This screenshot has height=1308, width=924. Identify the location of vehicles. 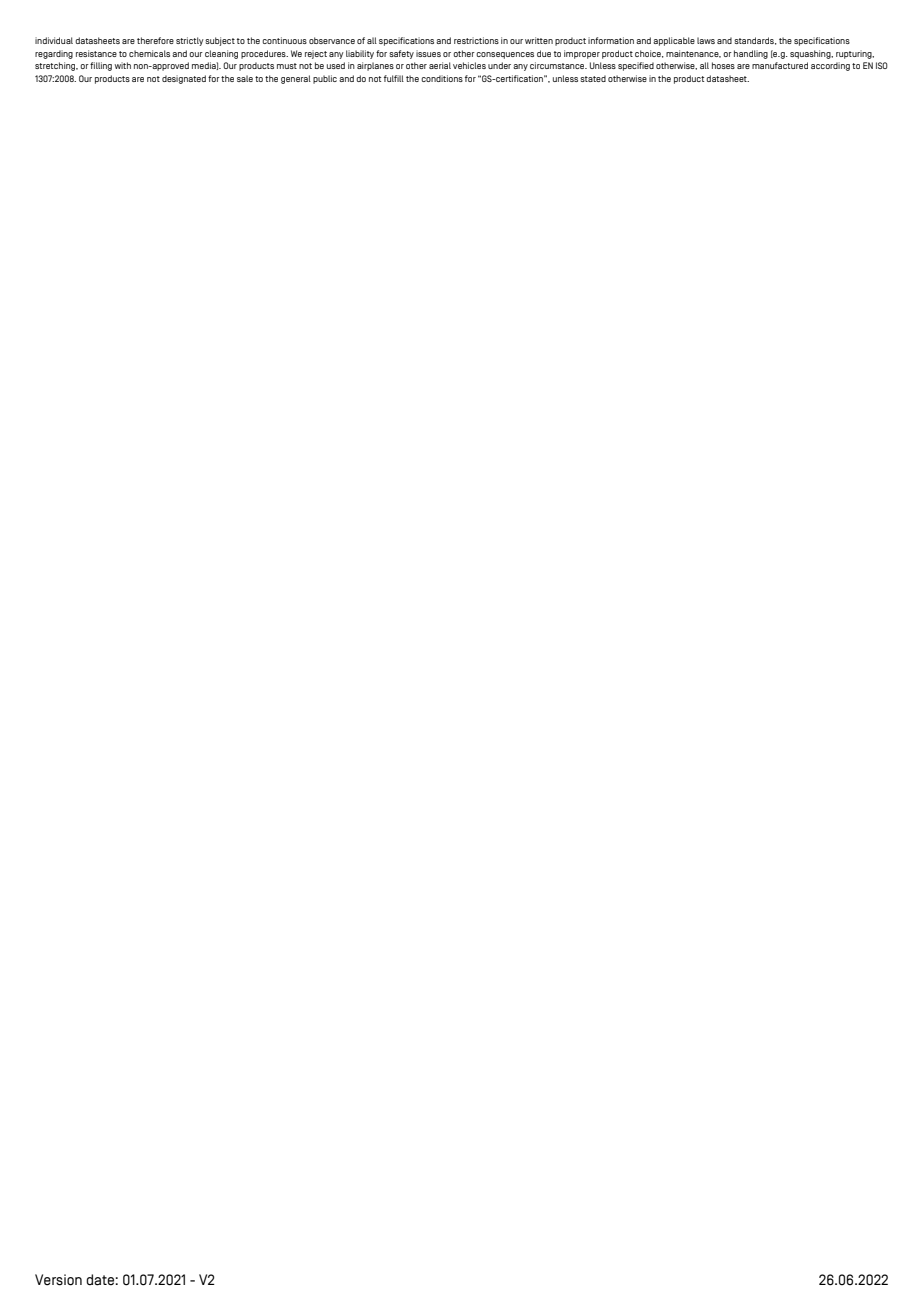
(469, 65).
